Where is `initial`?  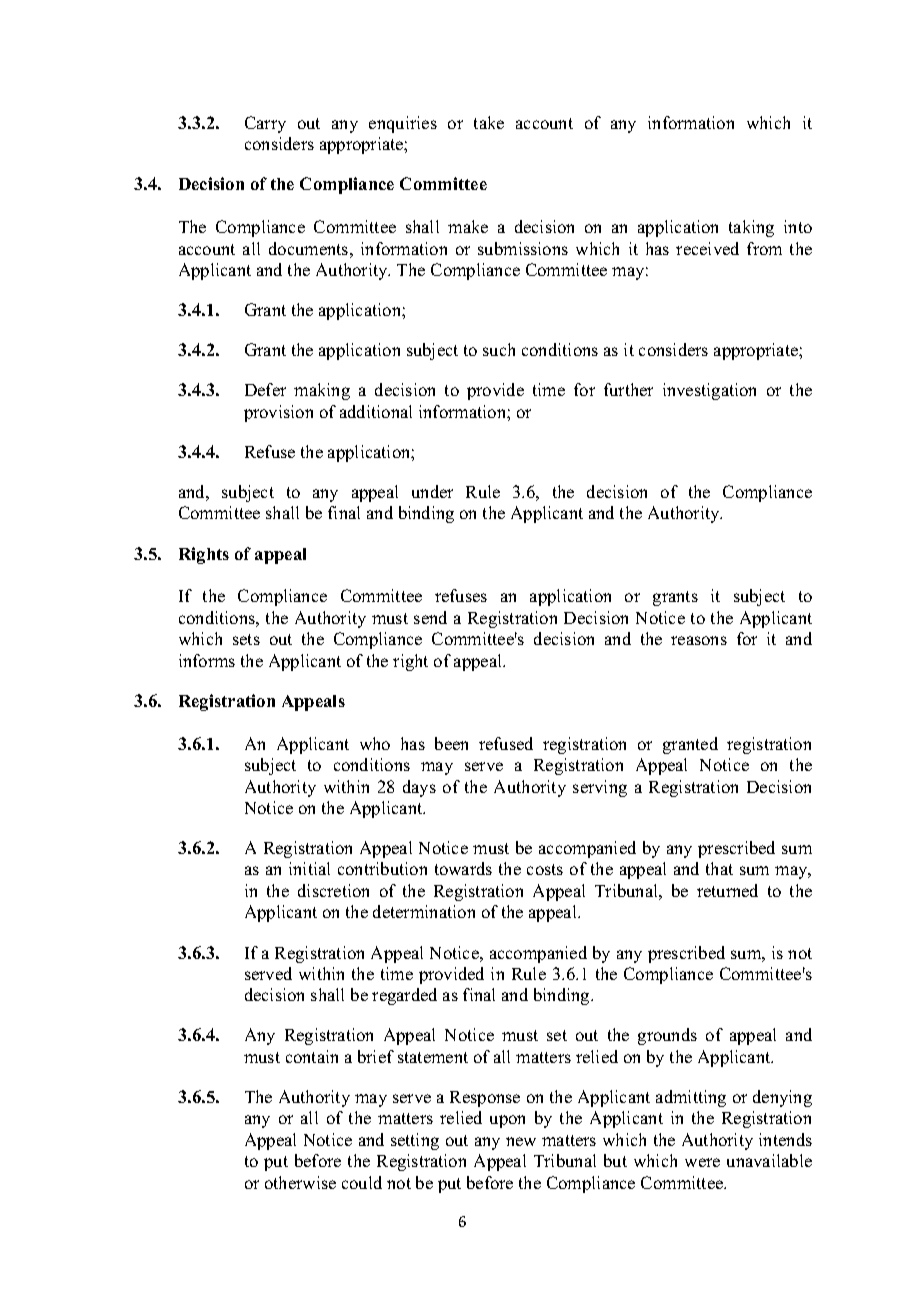
initial is located at coordinates (309, 868).
